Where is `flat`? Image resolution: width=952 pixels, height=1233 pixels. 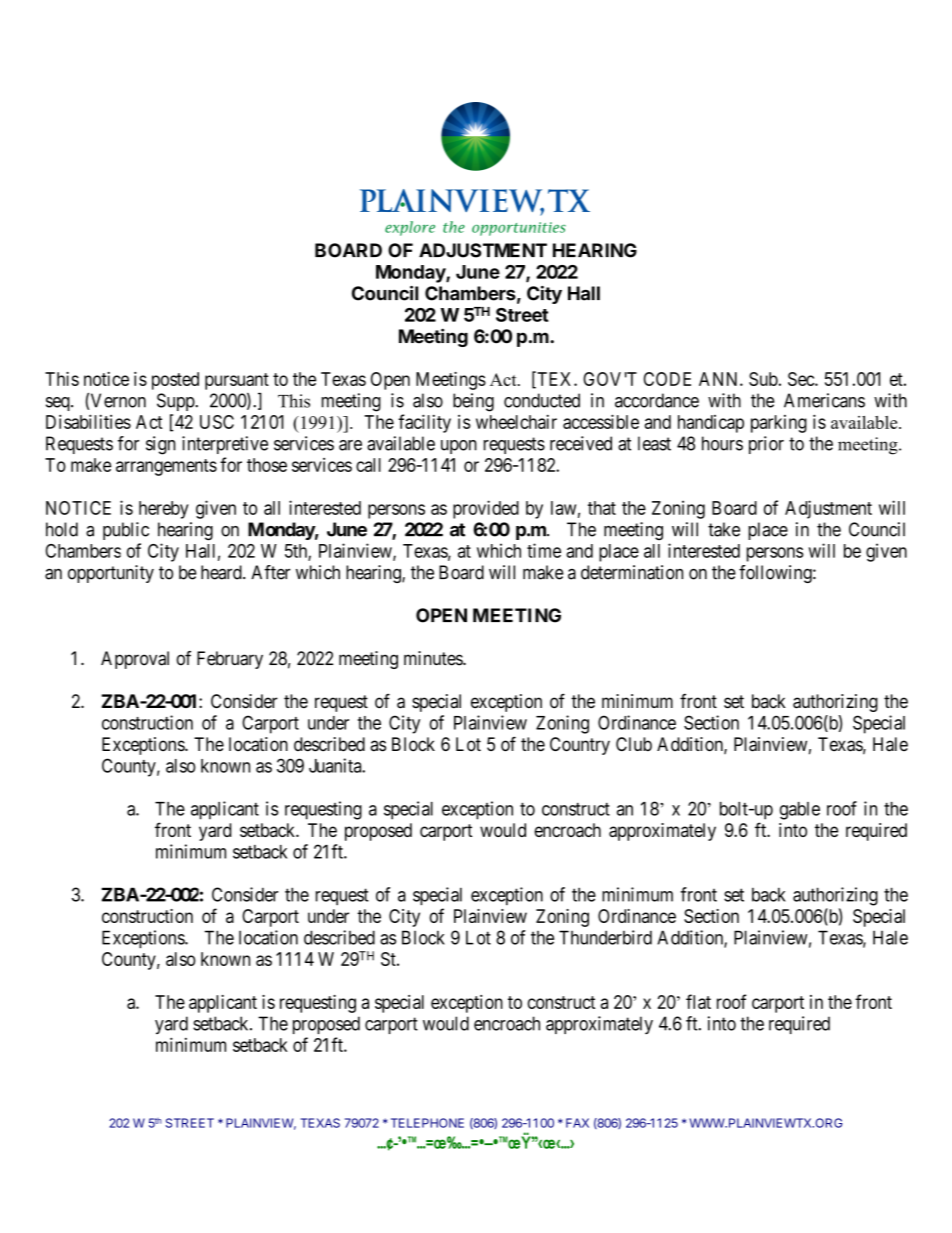
flat is located at coordinates (698, 1001).
